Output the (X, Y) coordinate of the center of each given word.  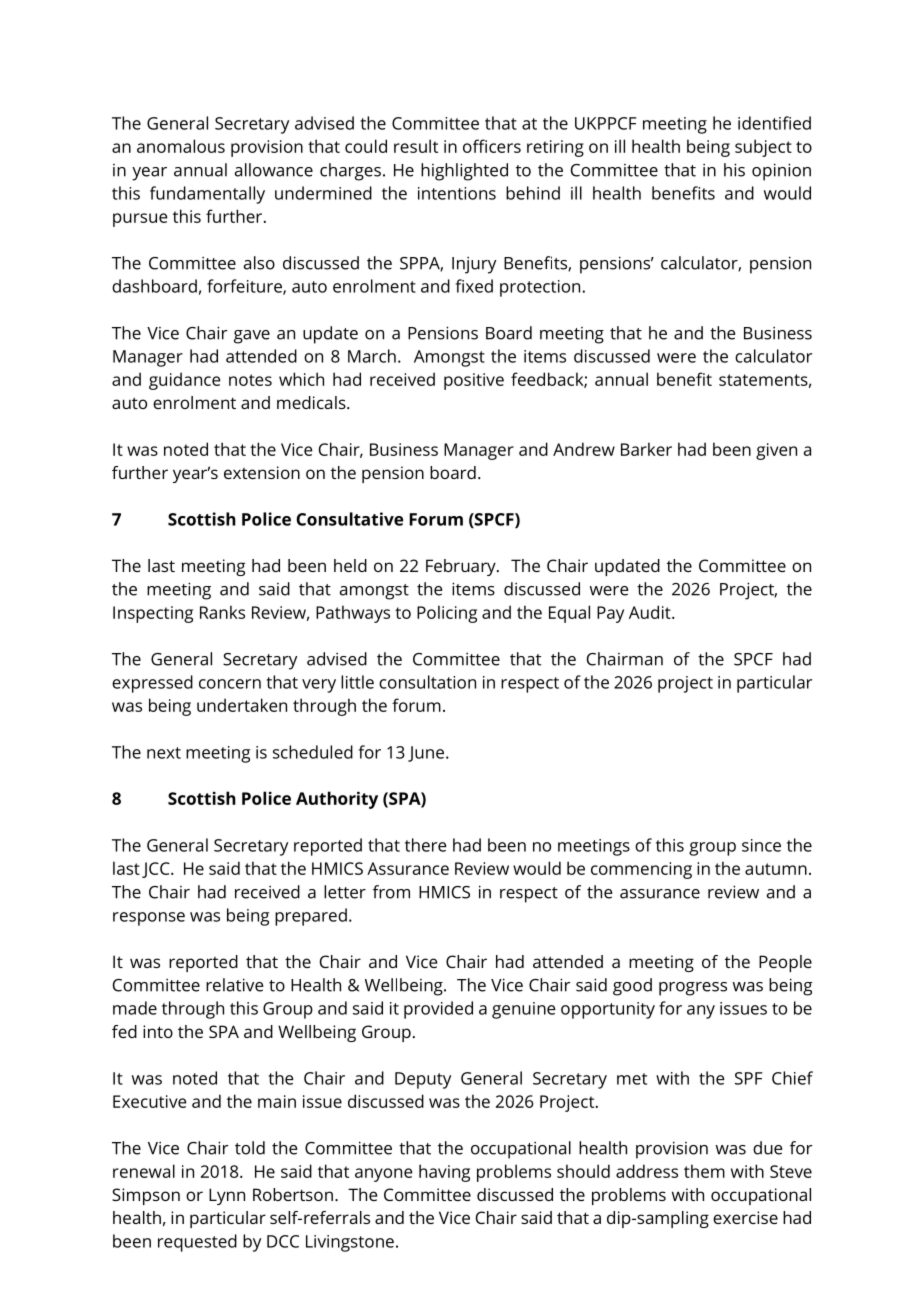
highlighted (464, 172)
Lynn (227, 1196)
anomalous (181, 146)
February (462, 567)
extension (262, 472)
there (426, 845)
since (761, 845)
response (149, 919)
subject (763, 148)
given (776, 451)
